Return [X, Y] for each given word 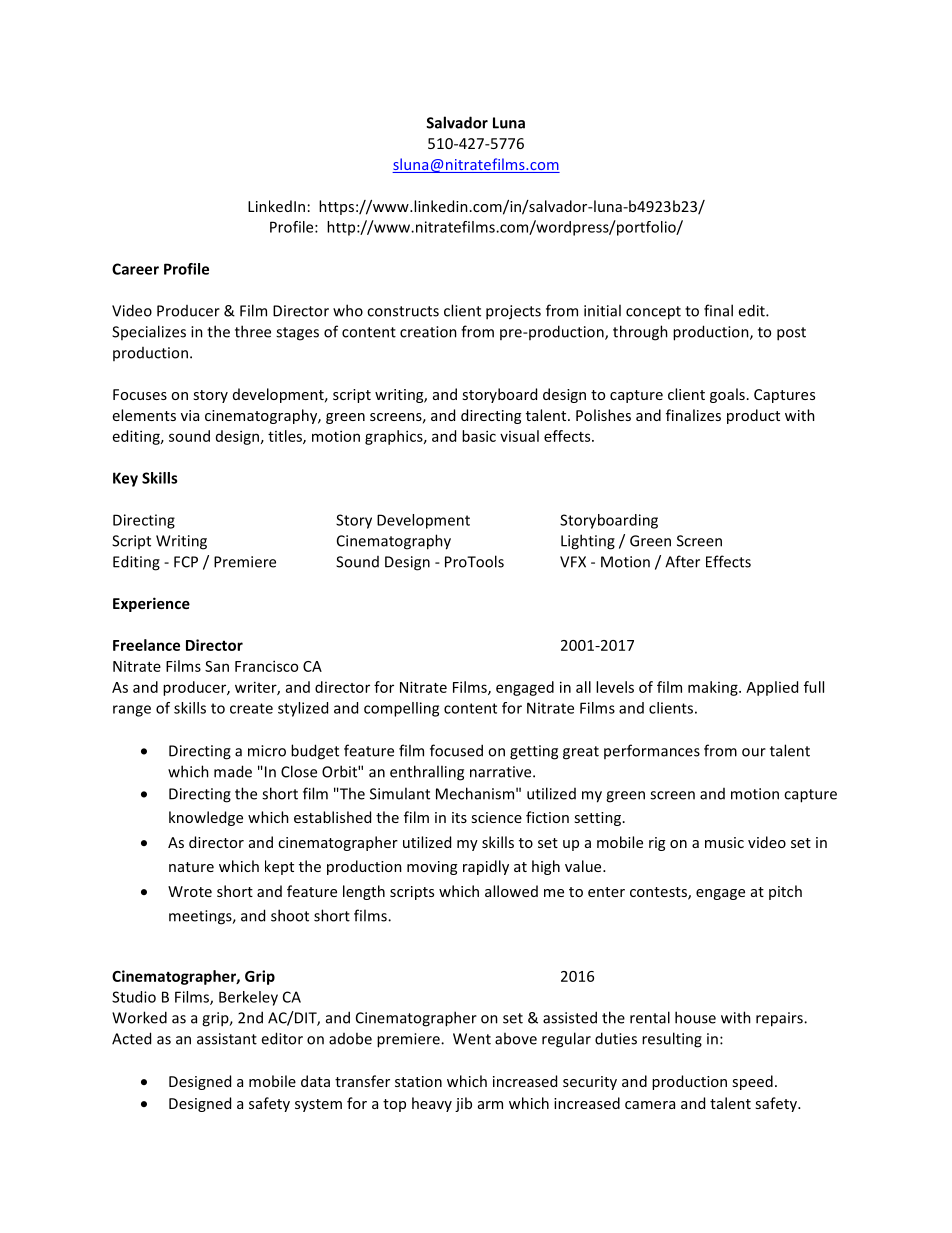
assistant [227, 1039]
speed [752, 1082]
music [724, 842]
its [459, 817]
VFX [573, 562]
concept [653, 313]
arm [490, 1105]
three [253, 331]
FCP [186, 562]
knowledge [206, 818]
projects [513, 312]
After [682, 561]
